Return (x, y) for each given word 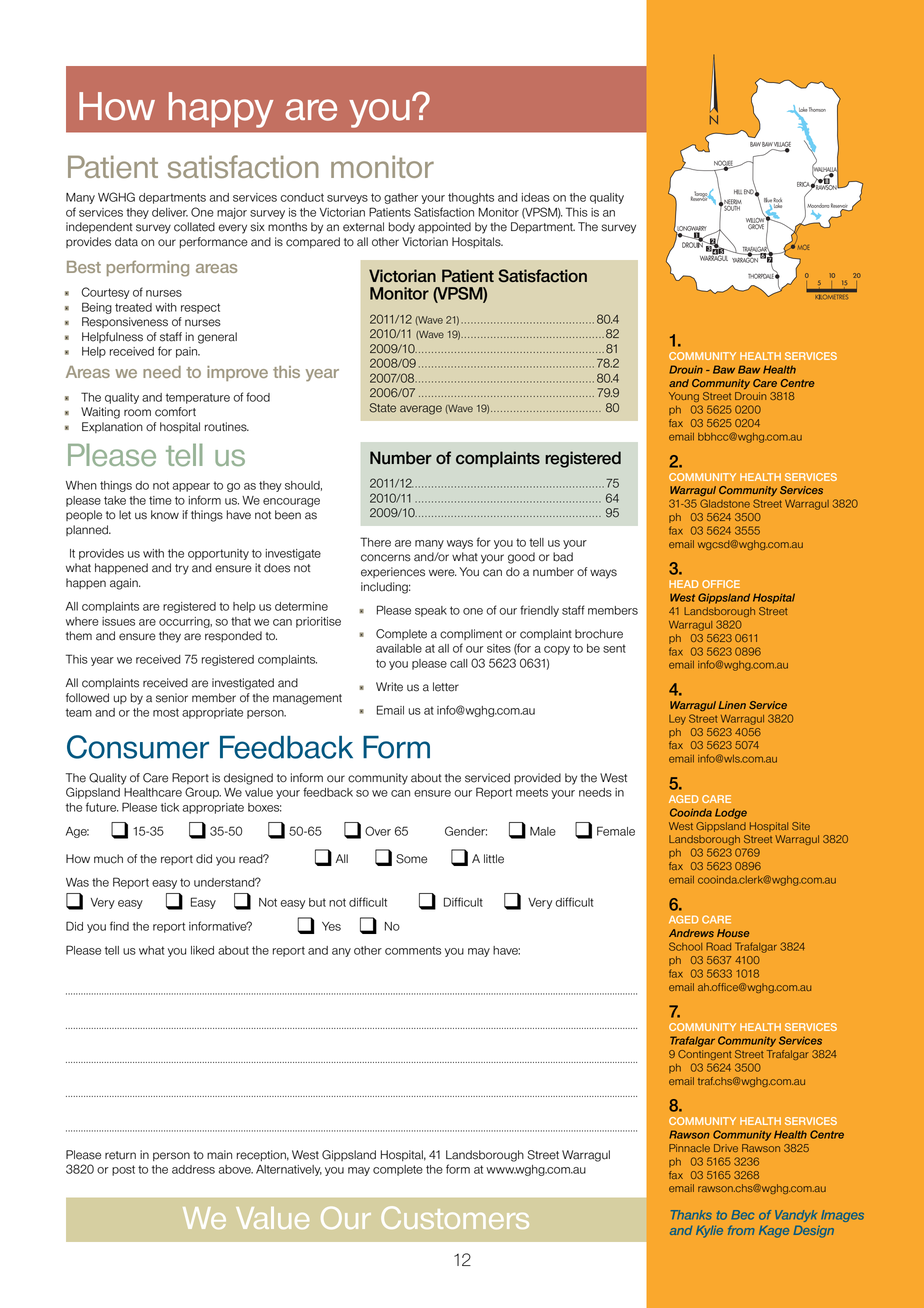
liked (202, 950)
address (193, 1169)
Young (684, 397)
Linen (732, 705)
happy (221, 110)
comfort (175, 412)
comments (413, 950)
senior (172, 698)
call (459, 663)
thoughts (471, 198)
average (421, 410)
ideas (536, 197)
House (733, 933)
